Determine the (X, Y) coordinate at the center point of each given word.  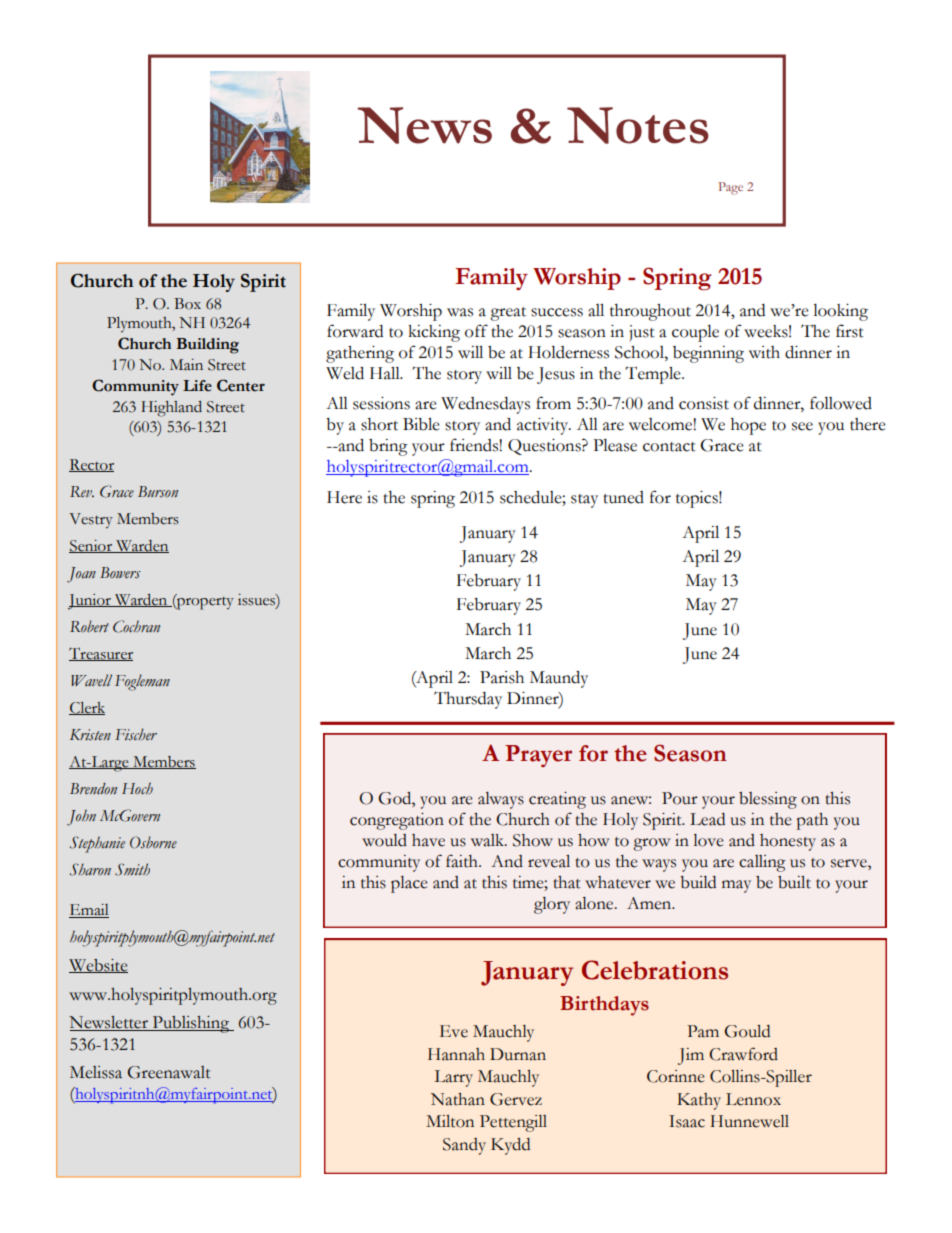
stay (584, 501)
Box (187, 304)
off (476, 331)
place (409, 884)
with (764, 352)
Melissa (96, 1072)
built (794, 882)
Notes (638, 125)
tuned (623, 497)
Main (186, 365)
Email (89, 911)
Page (731, 188)
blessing (768, 800)
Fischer (136, 735)
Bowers (120, 573)
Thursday (468, 700)
